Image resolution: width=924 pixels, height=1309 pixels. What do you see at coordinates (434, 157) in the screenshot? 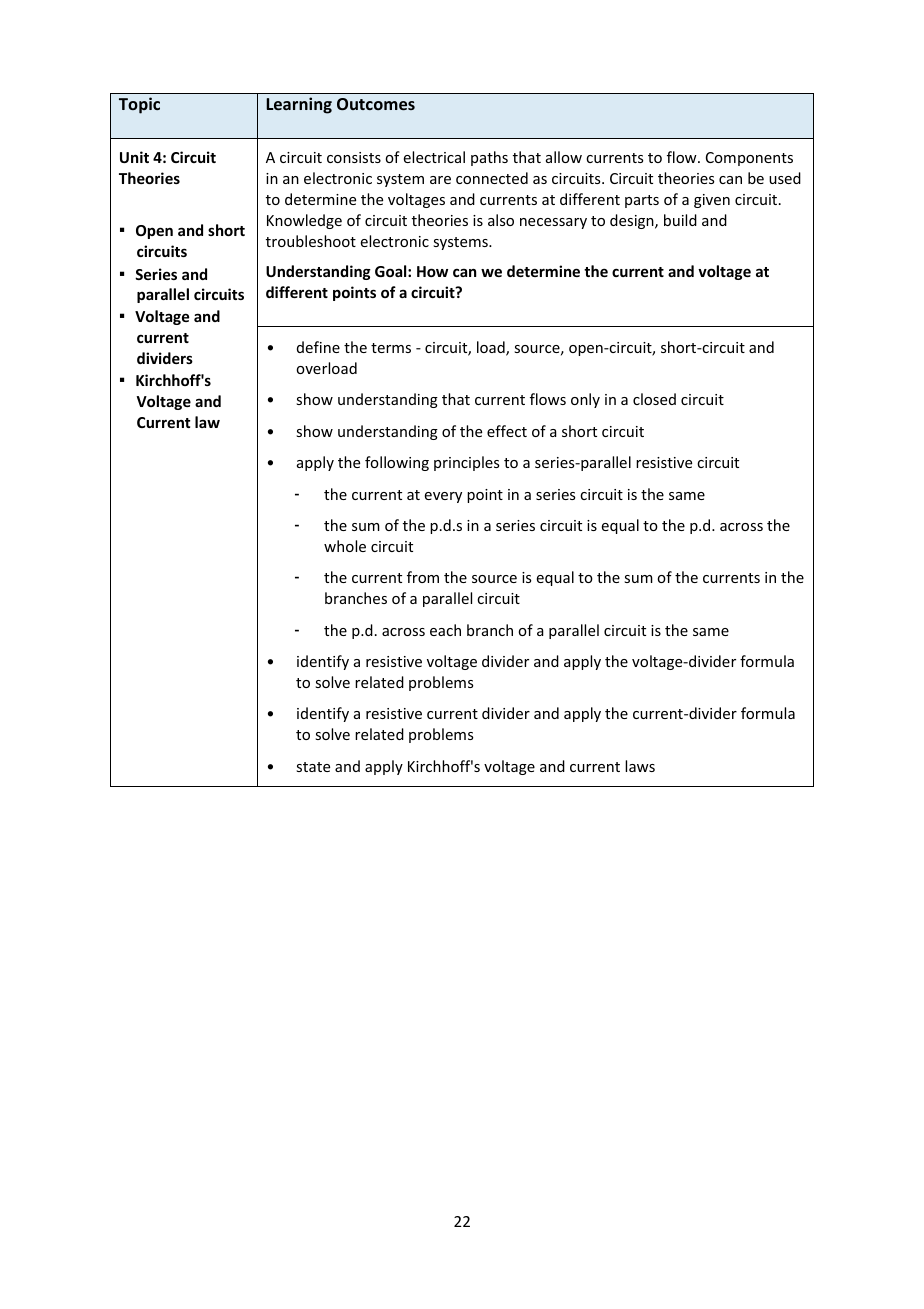
I see `electrical` at bounding box center [434, 157].
